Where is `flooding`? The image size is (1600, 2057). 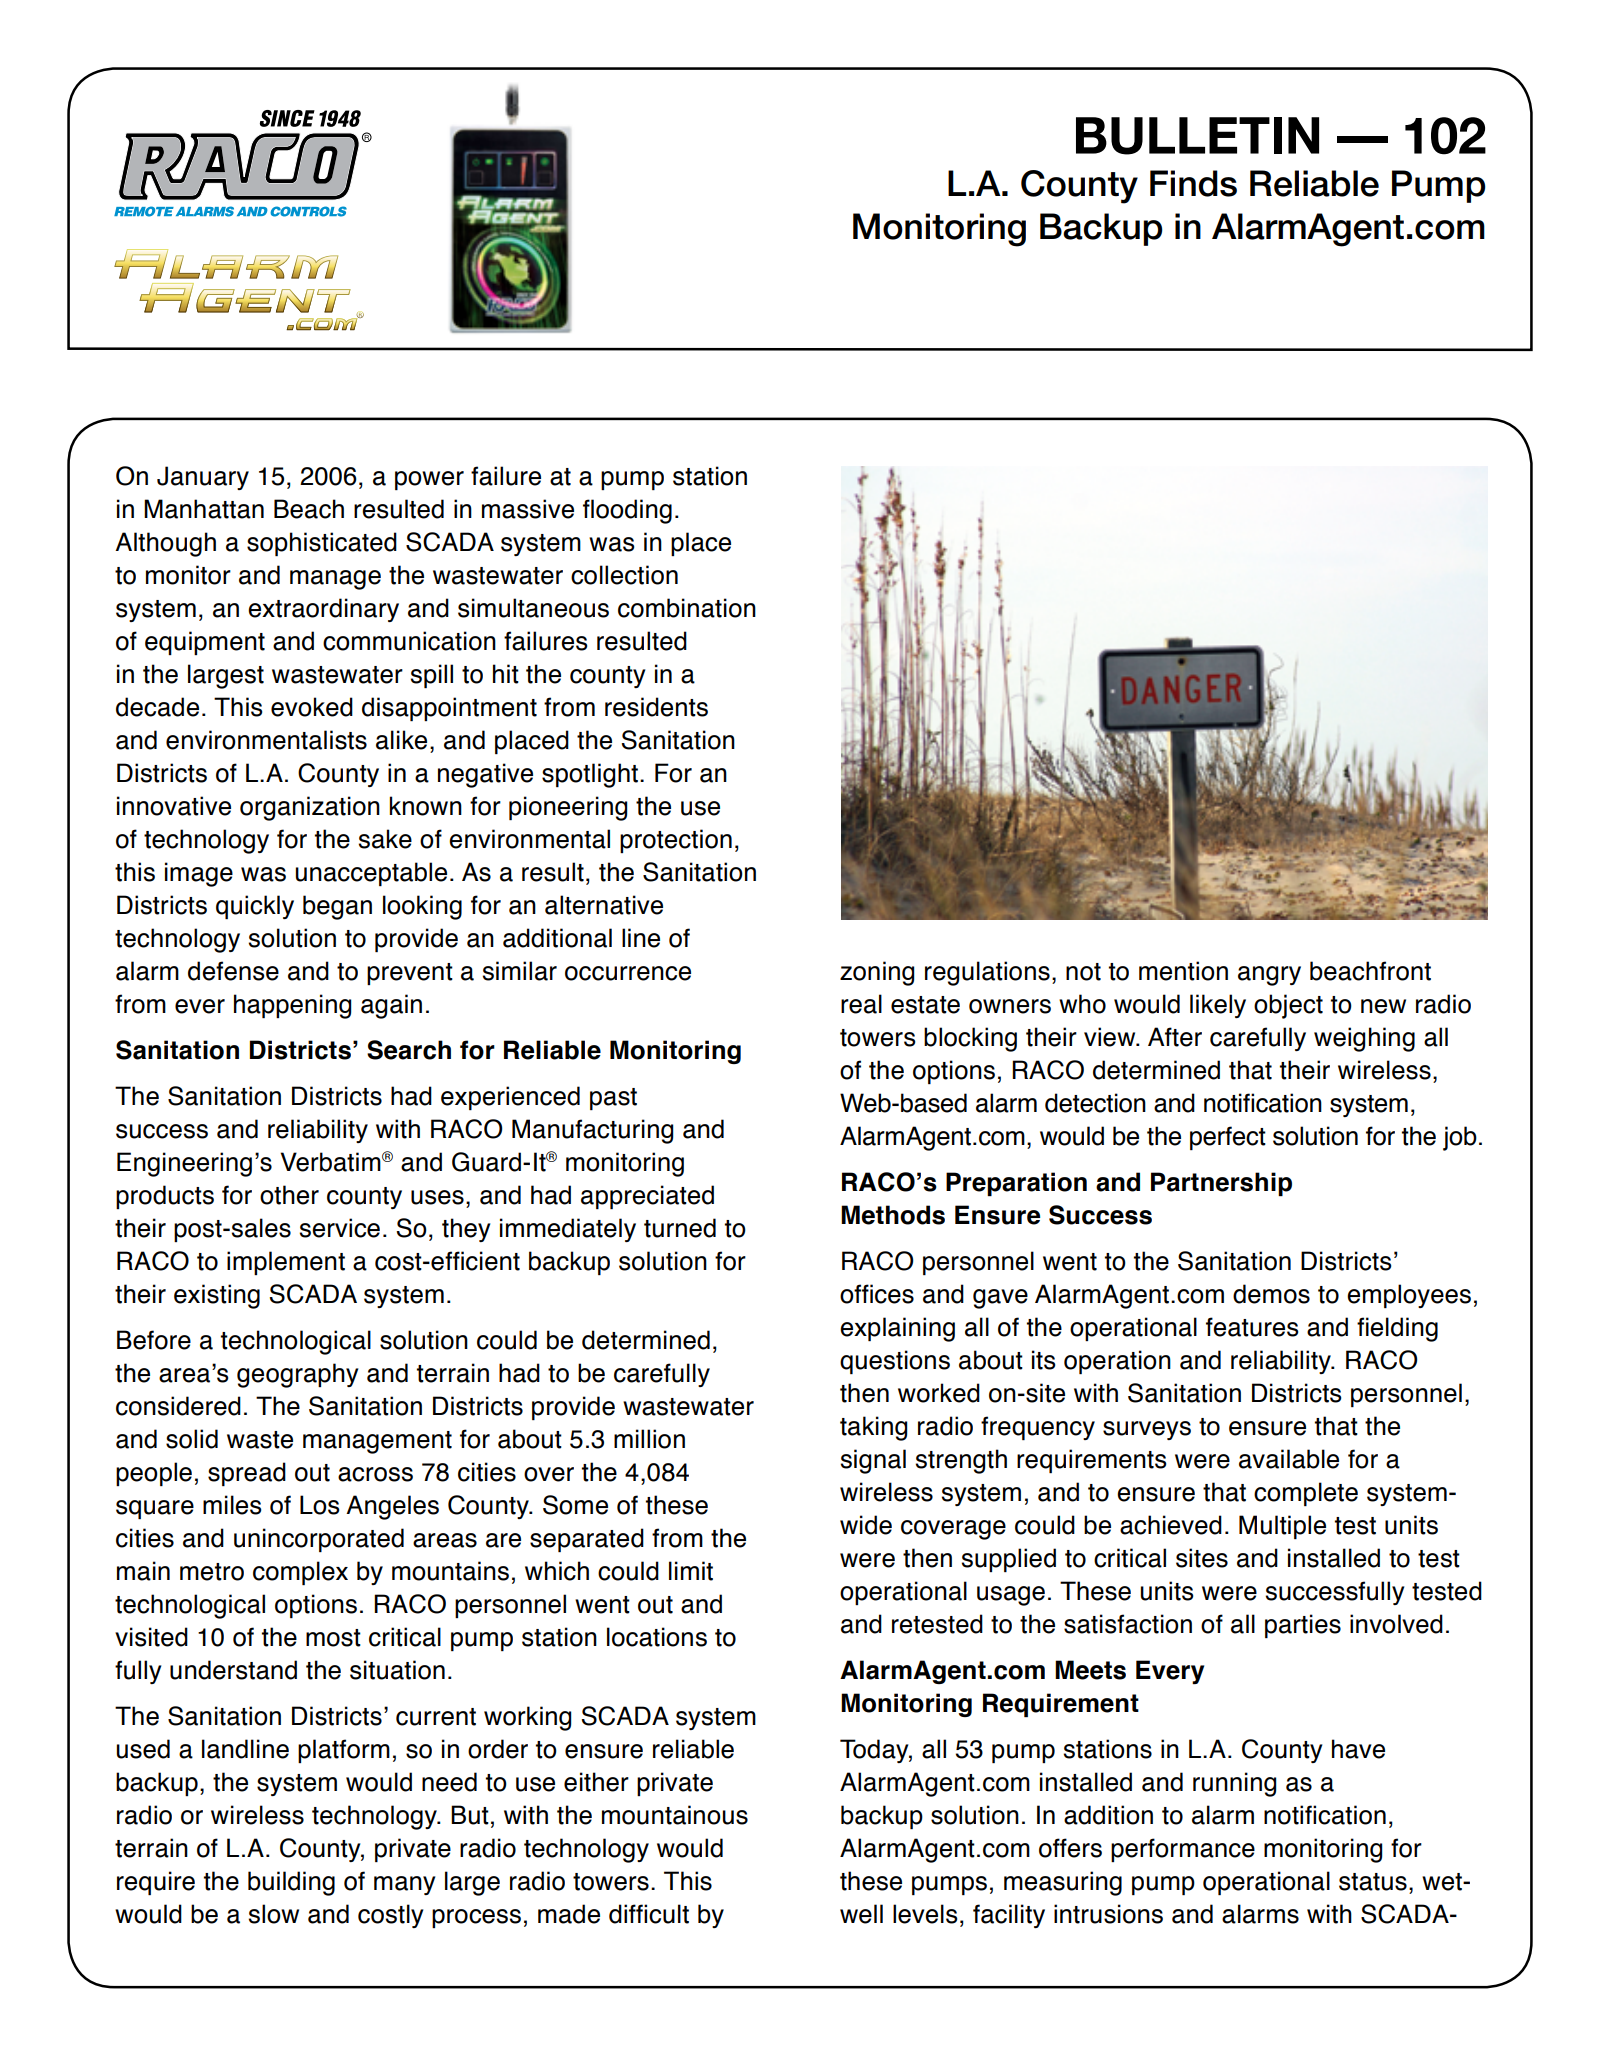
flooding is located at coordinates (627, 511).
